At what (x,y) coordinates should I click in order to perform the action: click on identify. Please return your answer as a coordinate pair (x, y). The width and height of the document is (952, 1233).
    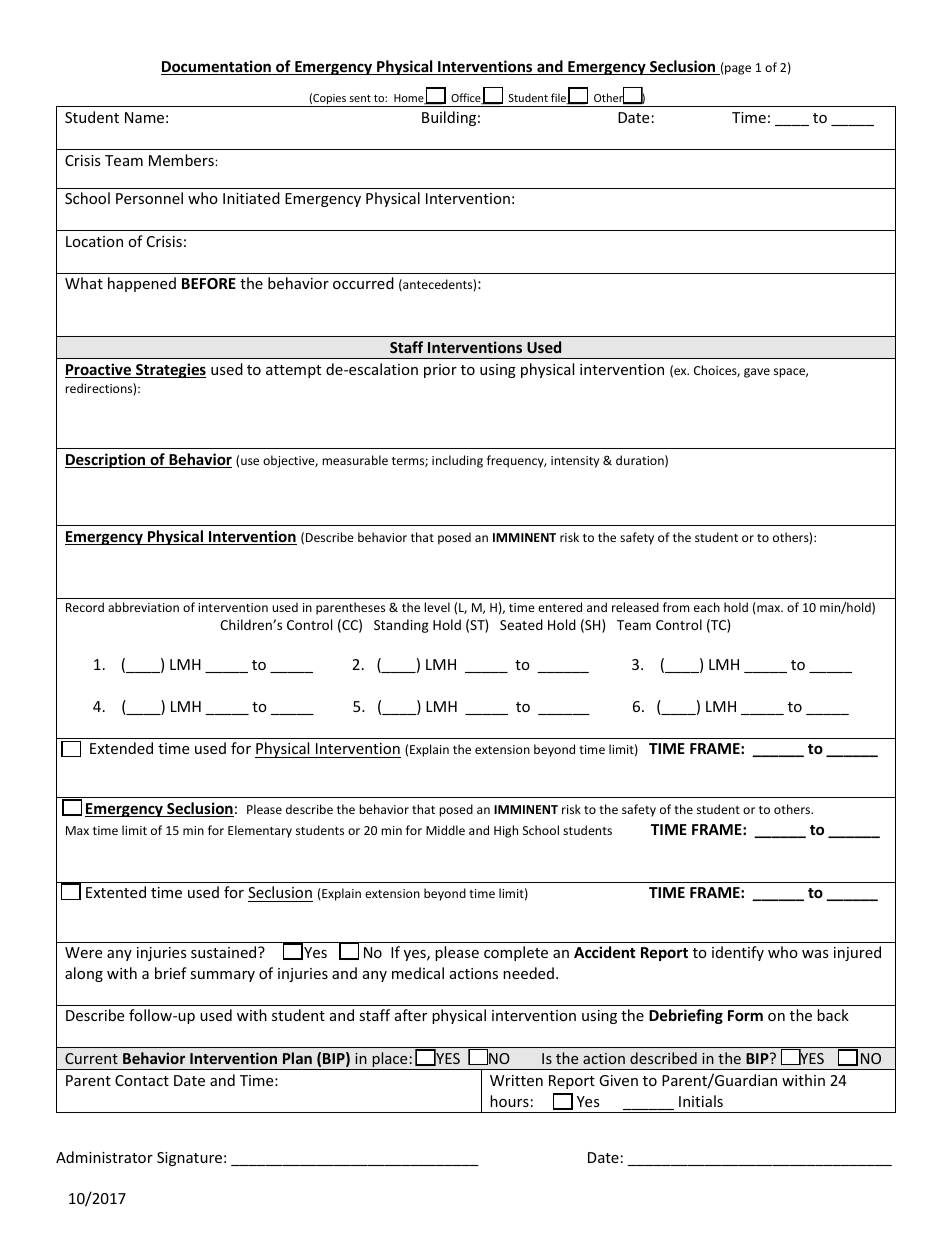
    Looking at the image, I should click on (738, 953).
